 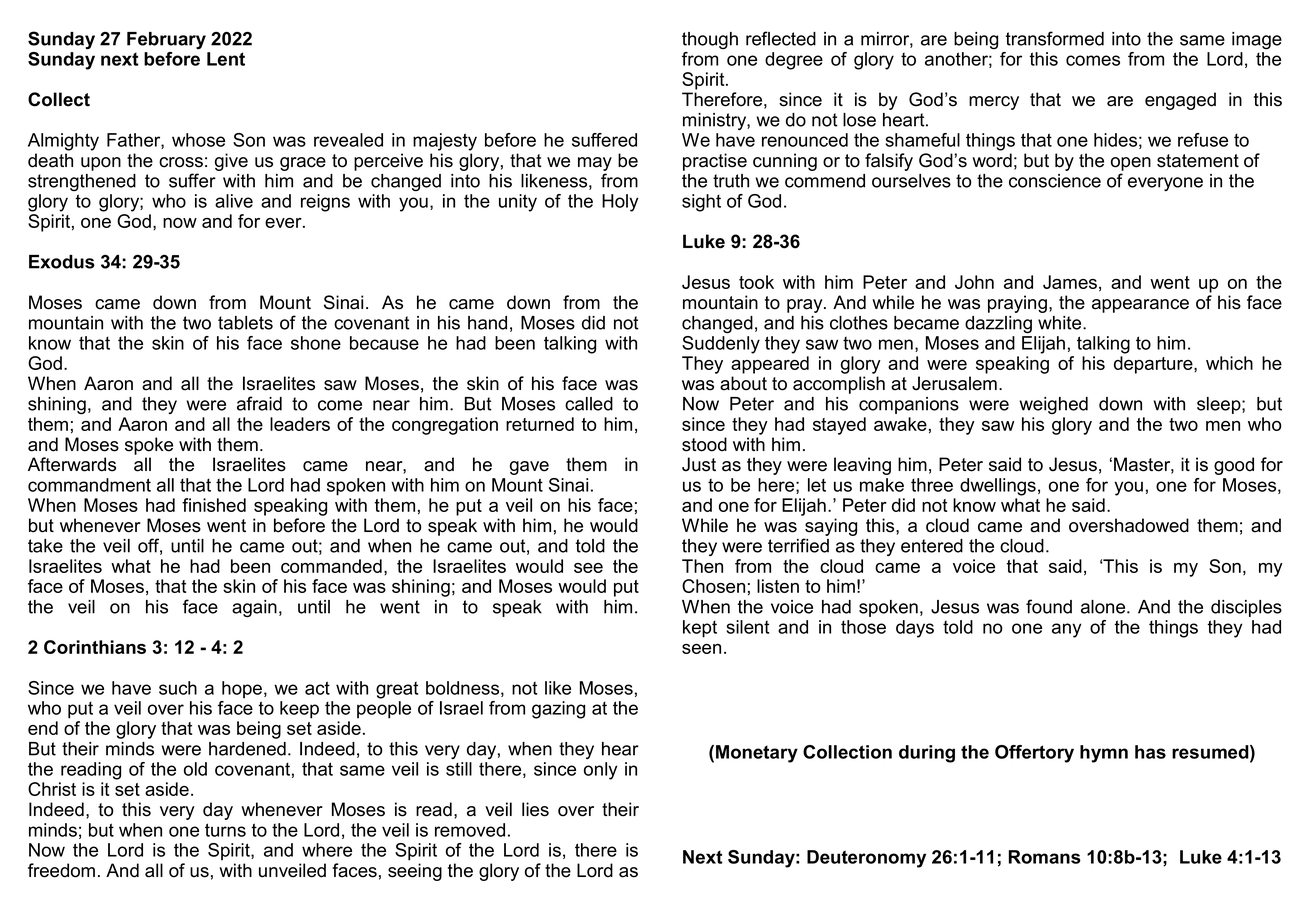 What do you see at coordinates (756, 282) in the screenshot?
I see `took` at bounding box center [756, 282].
